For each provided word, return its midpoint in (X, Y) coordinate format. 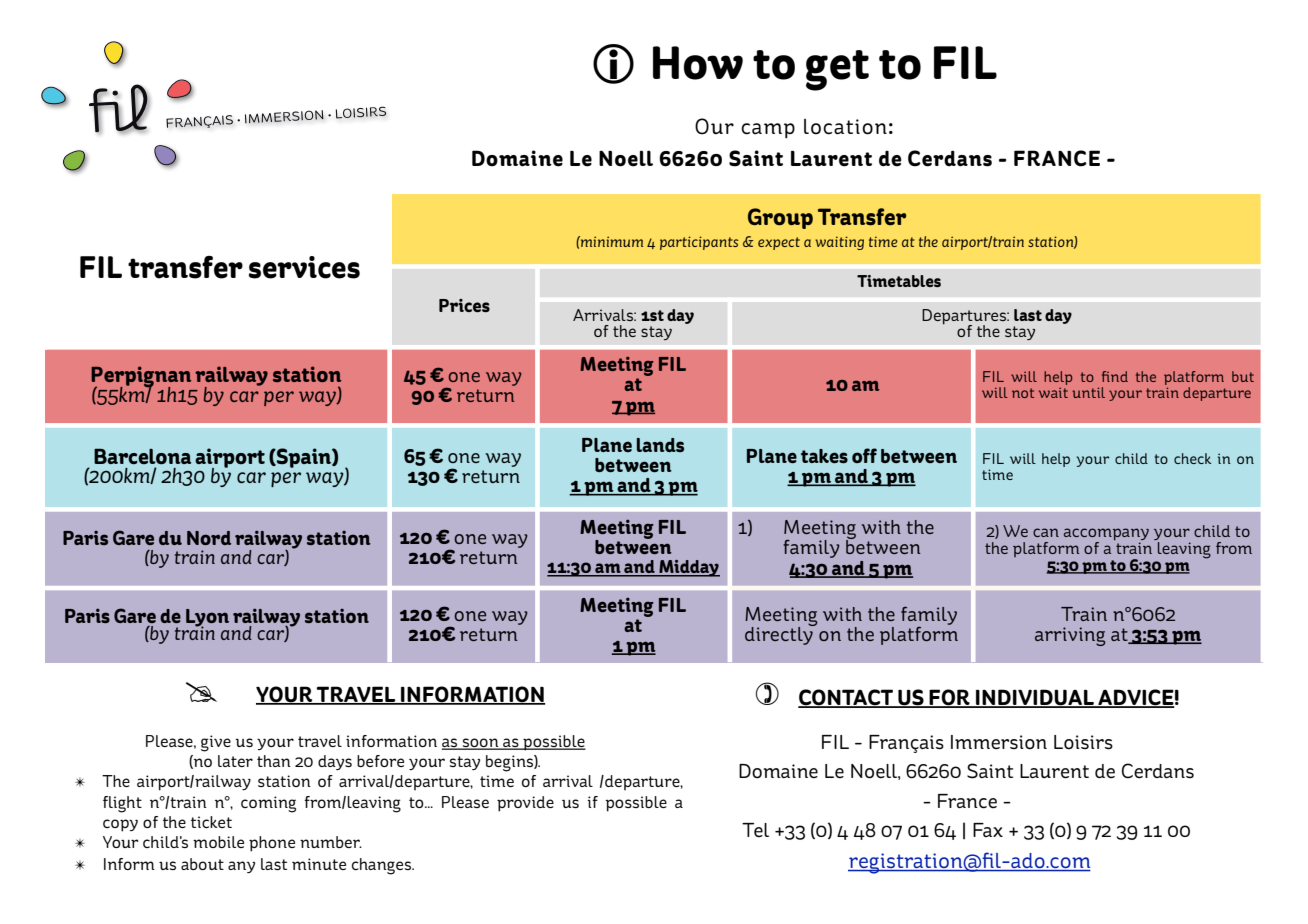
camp (768, 131)
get (837, 70)
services (304, 267)
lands (660, 445)
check (1192, 458)
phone (272, 844)
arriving (1070, 636)
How (698, 63)
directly (780, 635)
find (1115, 376)
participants (699, 243)
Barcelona (142, 456)
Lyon (207, 619)
